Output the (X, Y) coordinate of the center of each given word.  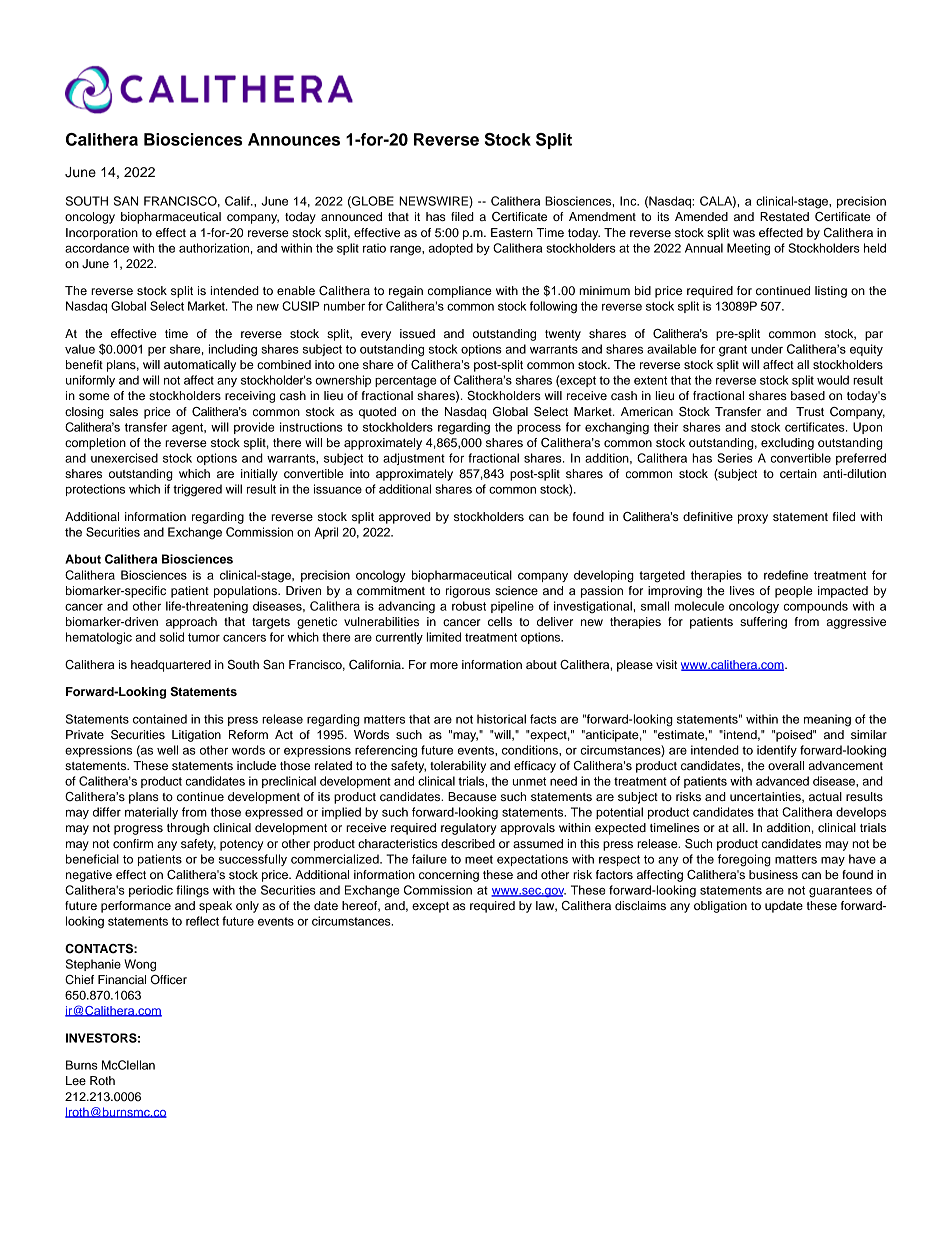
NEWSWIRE (434, 202)
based (808, 395)
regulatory (468, 829)
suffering (763, 623)
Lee (76, 1080)
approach (191, 623)
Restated (784, 216)
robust (469, 606)
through (188, 829)
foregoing (744, 860)
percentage (405, 382)
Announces (294, 139)
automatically (200, 366)
